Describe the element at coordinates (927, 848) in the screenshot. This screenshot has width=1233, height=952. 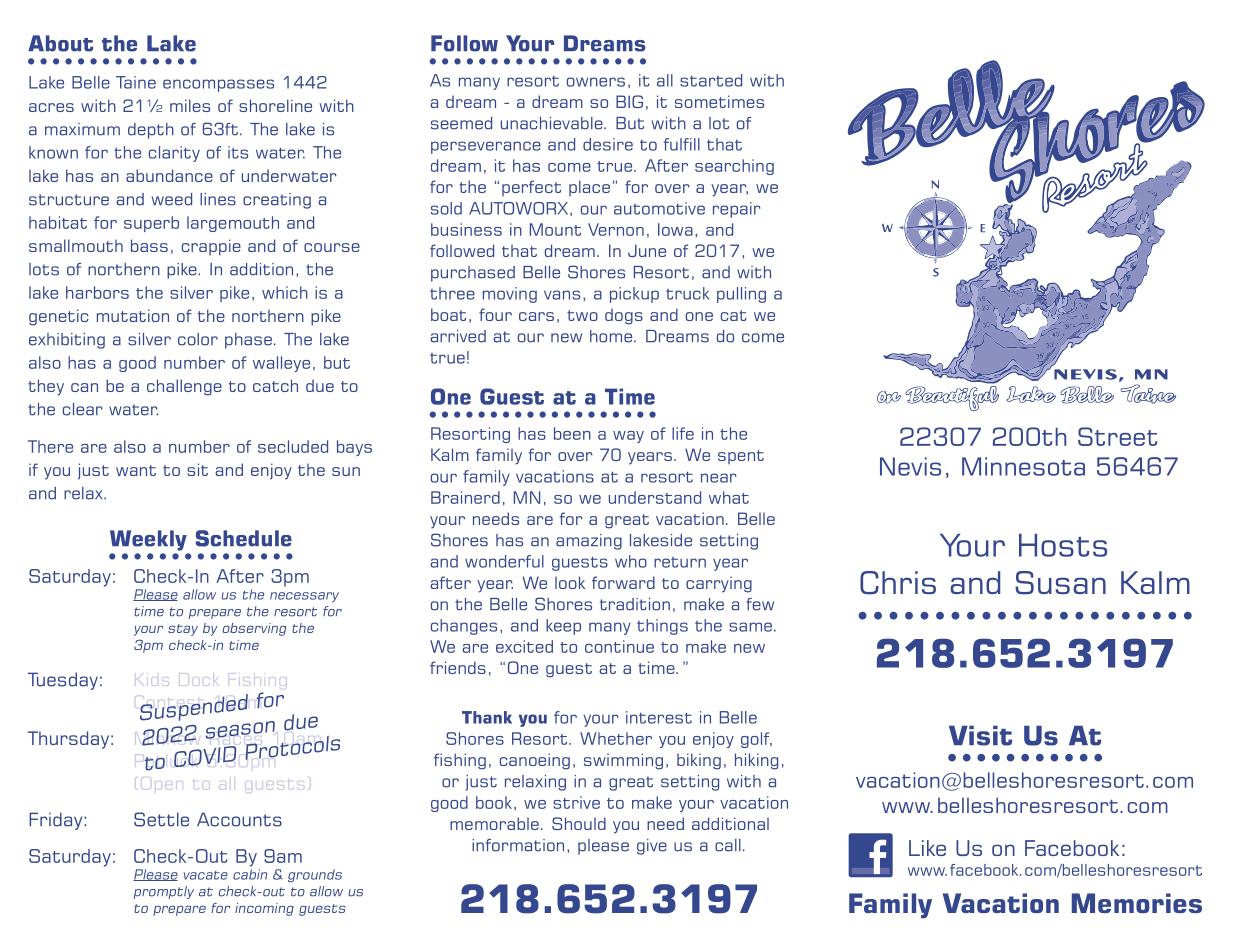
I see `Like` at that location.
